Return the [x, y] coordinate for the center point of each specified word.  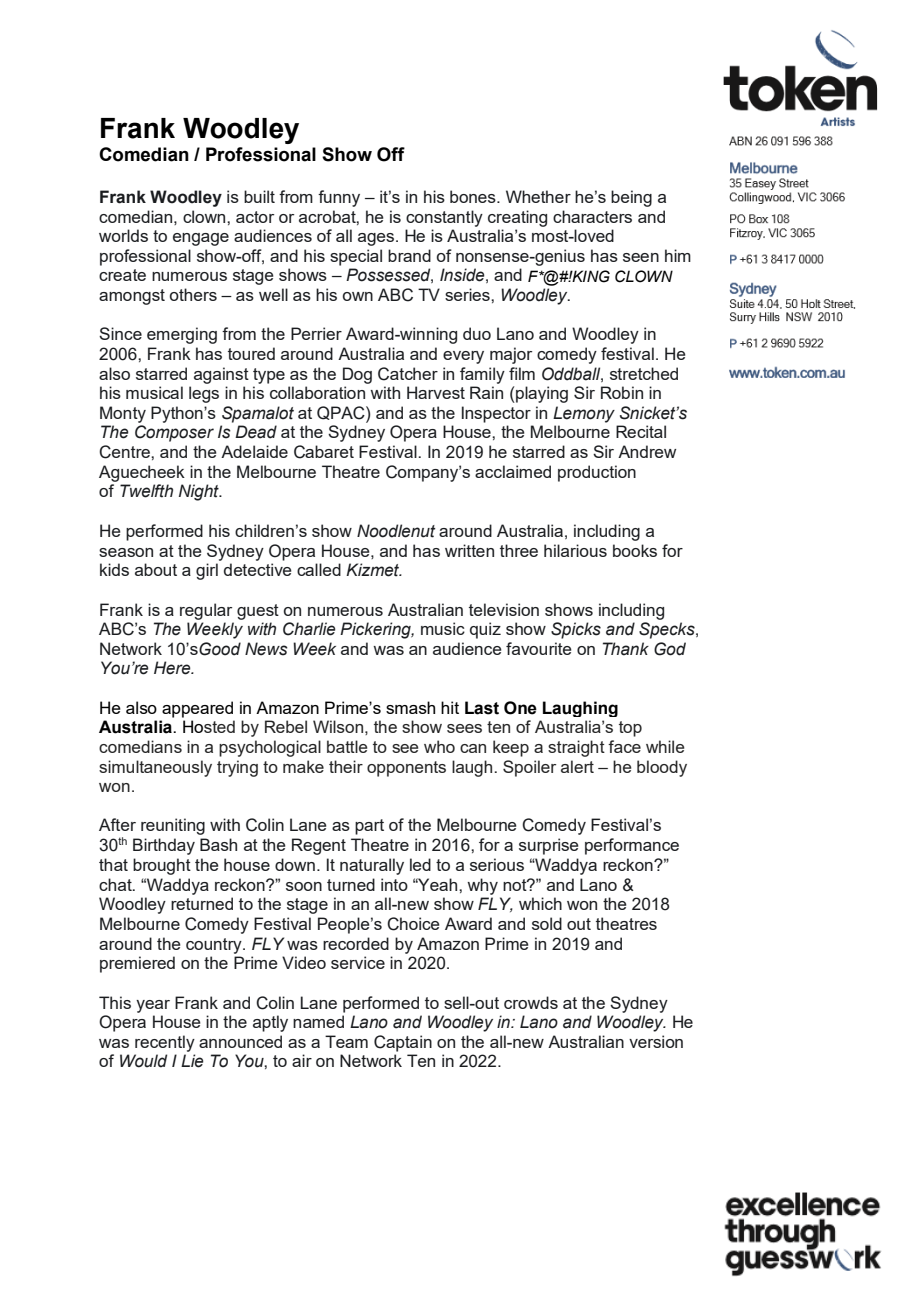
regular [206, 611]
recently [165, 1043]
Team [346, 1041]
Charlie [309, 629]
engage [201, 239]
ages [377, 239]
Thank [626, 649]
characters [592, 216]
